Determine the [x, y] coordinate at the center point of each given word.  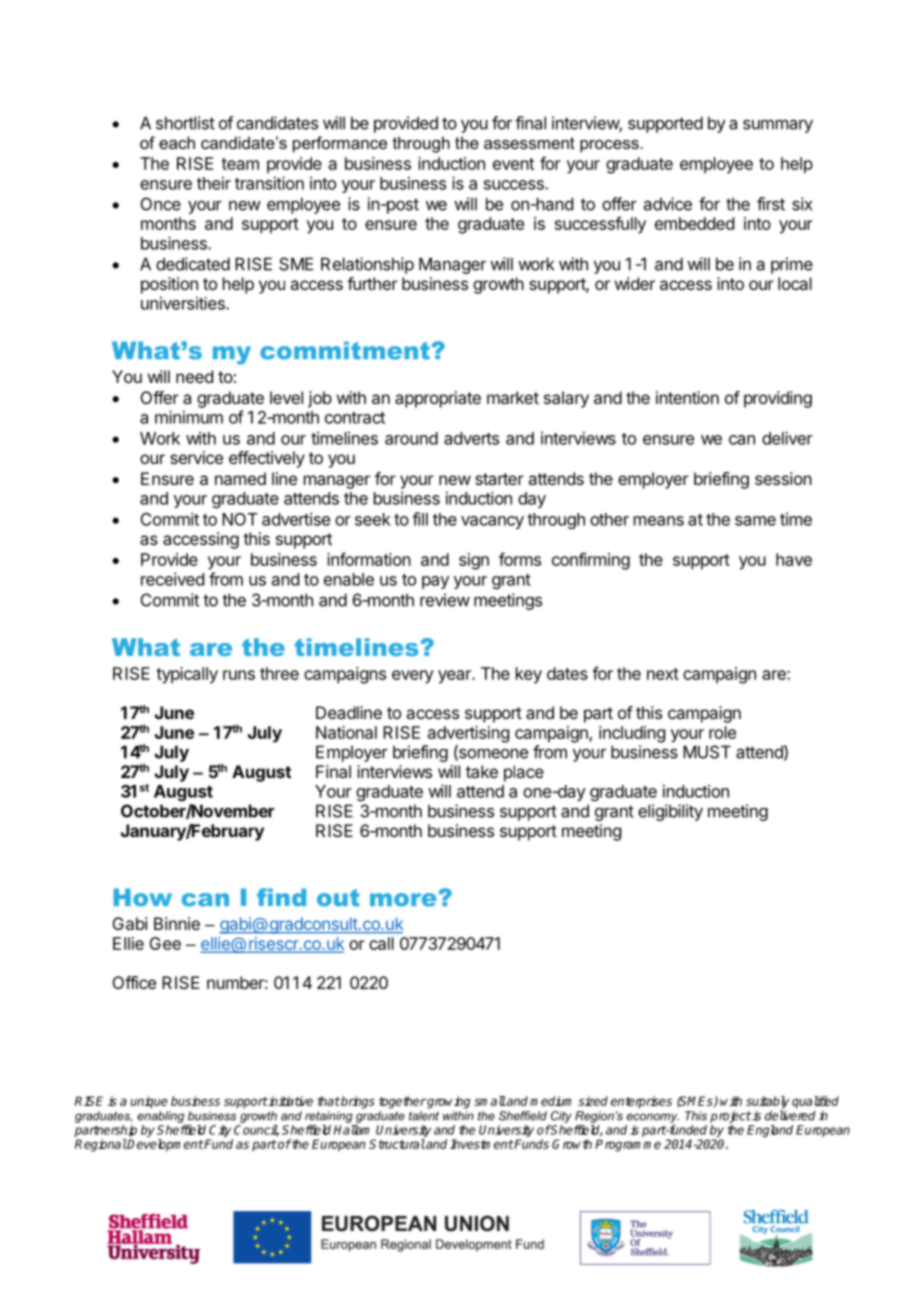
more [404, 900]
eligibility [670, 812]
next [663, 674]
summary [778, 126]
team [240, 164]
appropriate [438, 399]
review [445, 600]
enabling [160, 1117]
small [490, 1101]
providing [778, 399]
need [194, 376]
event [513, 164]
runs [239, 675]
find [281, 897]
